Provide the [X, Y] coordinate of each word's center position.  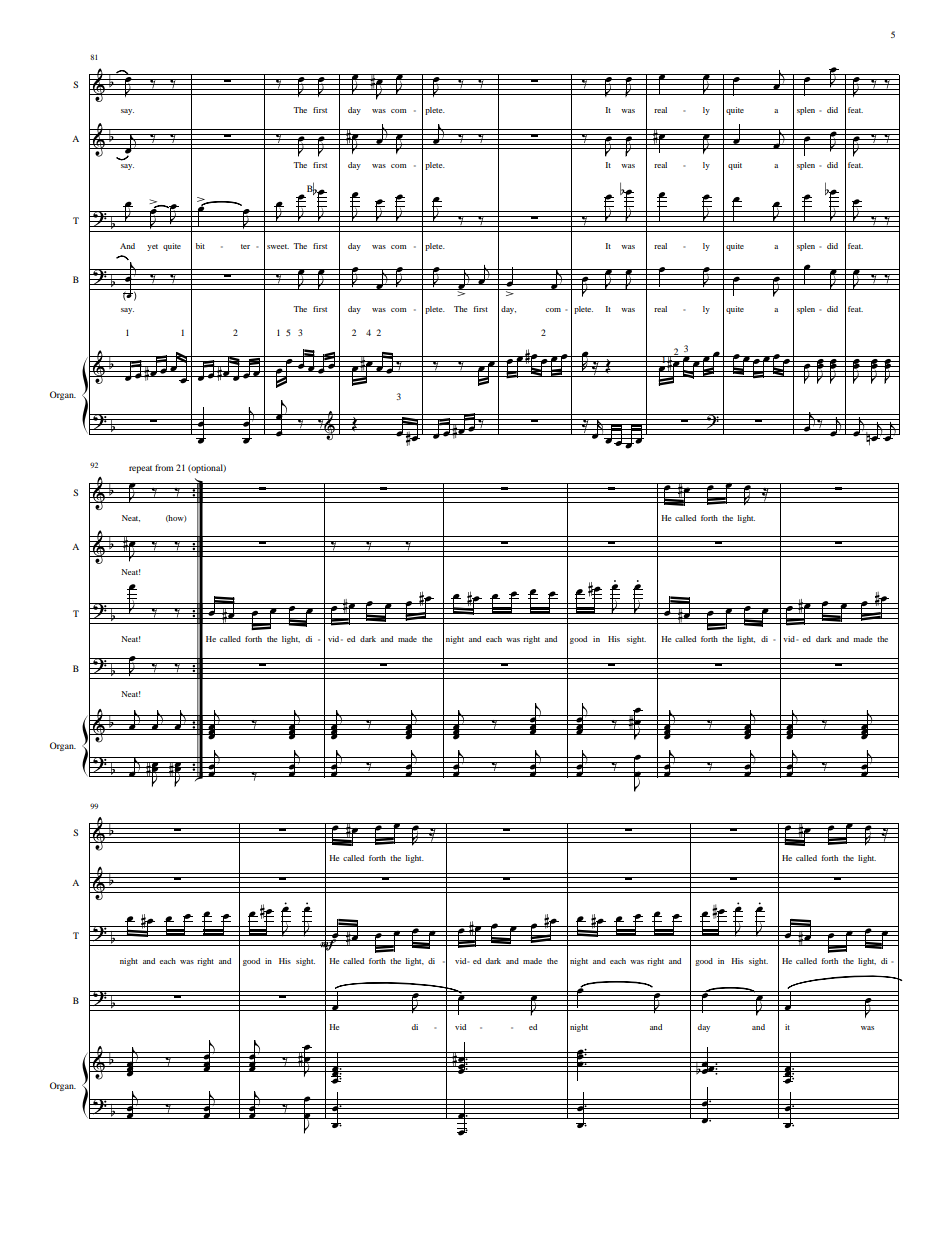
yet [152, 247]
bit [200, 246]
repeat [140, 469]
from [164, 467]
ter [245, 246]
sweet [278, 246]
